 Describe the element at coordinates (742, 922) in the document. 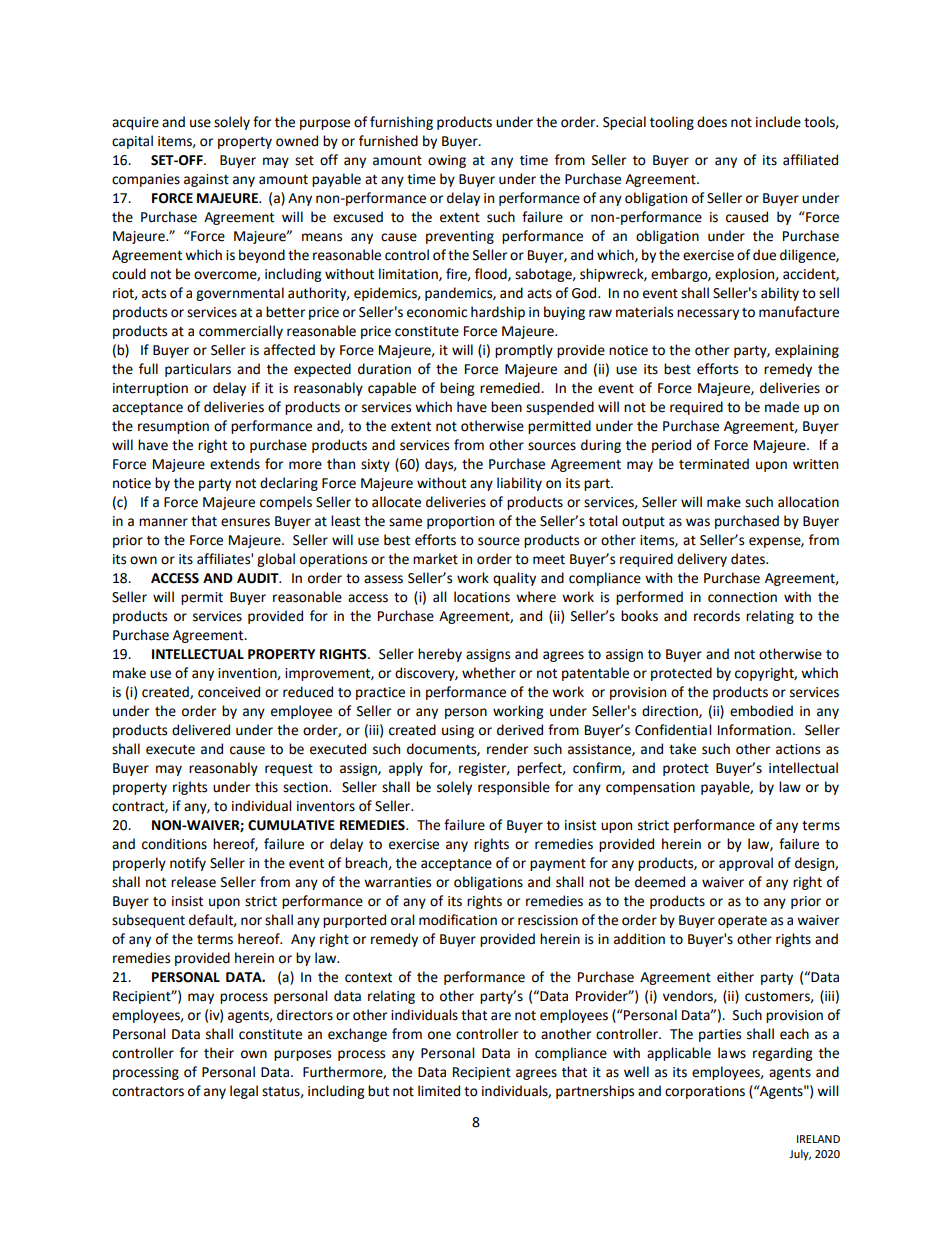

I see `operate` at that location.
